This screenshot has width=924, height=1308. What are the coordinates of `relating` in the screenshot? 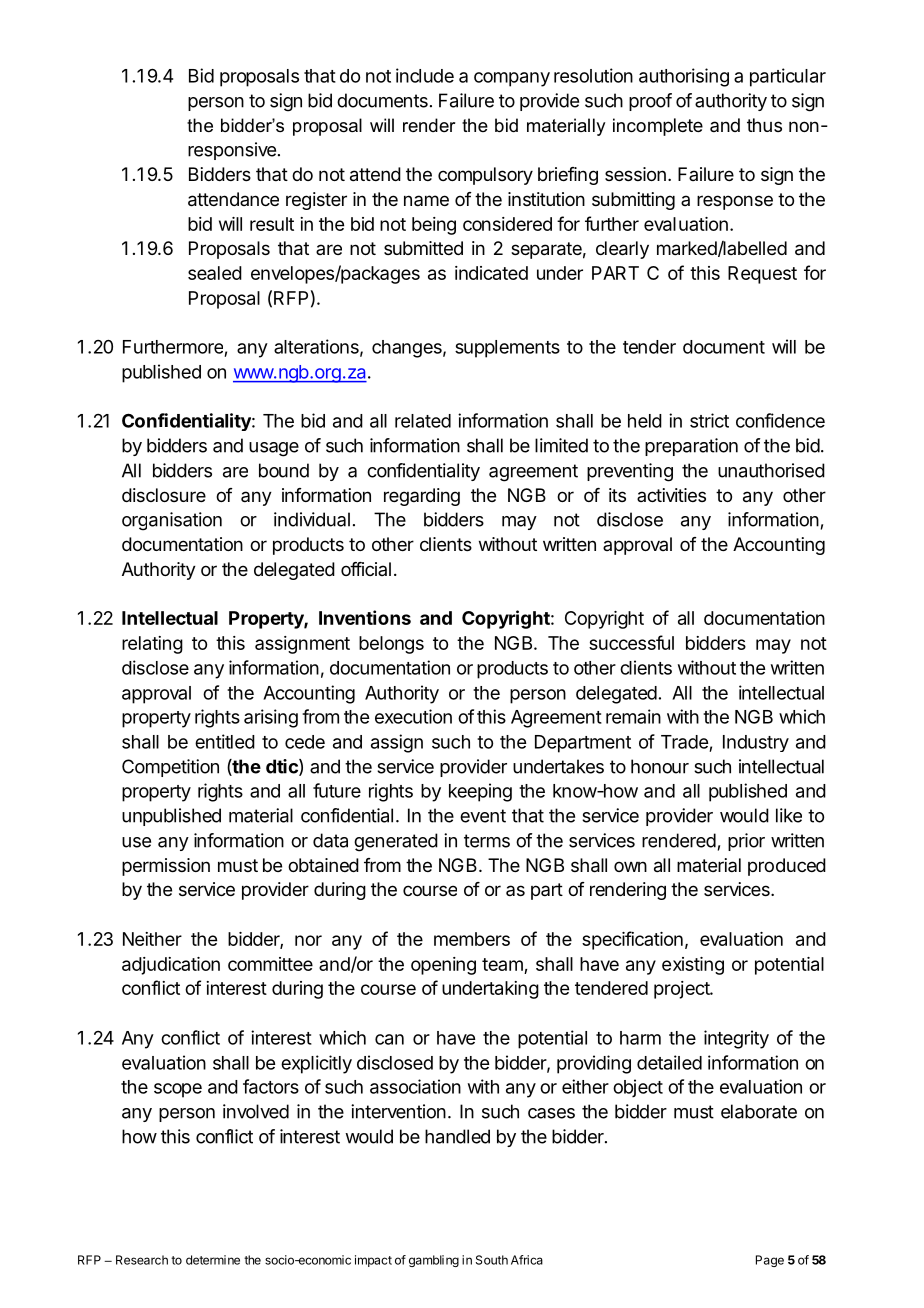 It's located at (152, 645).
